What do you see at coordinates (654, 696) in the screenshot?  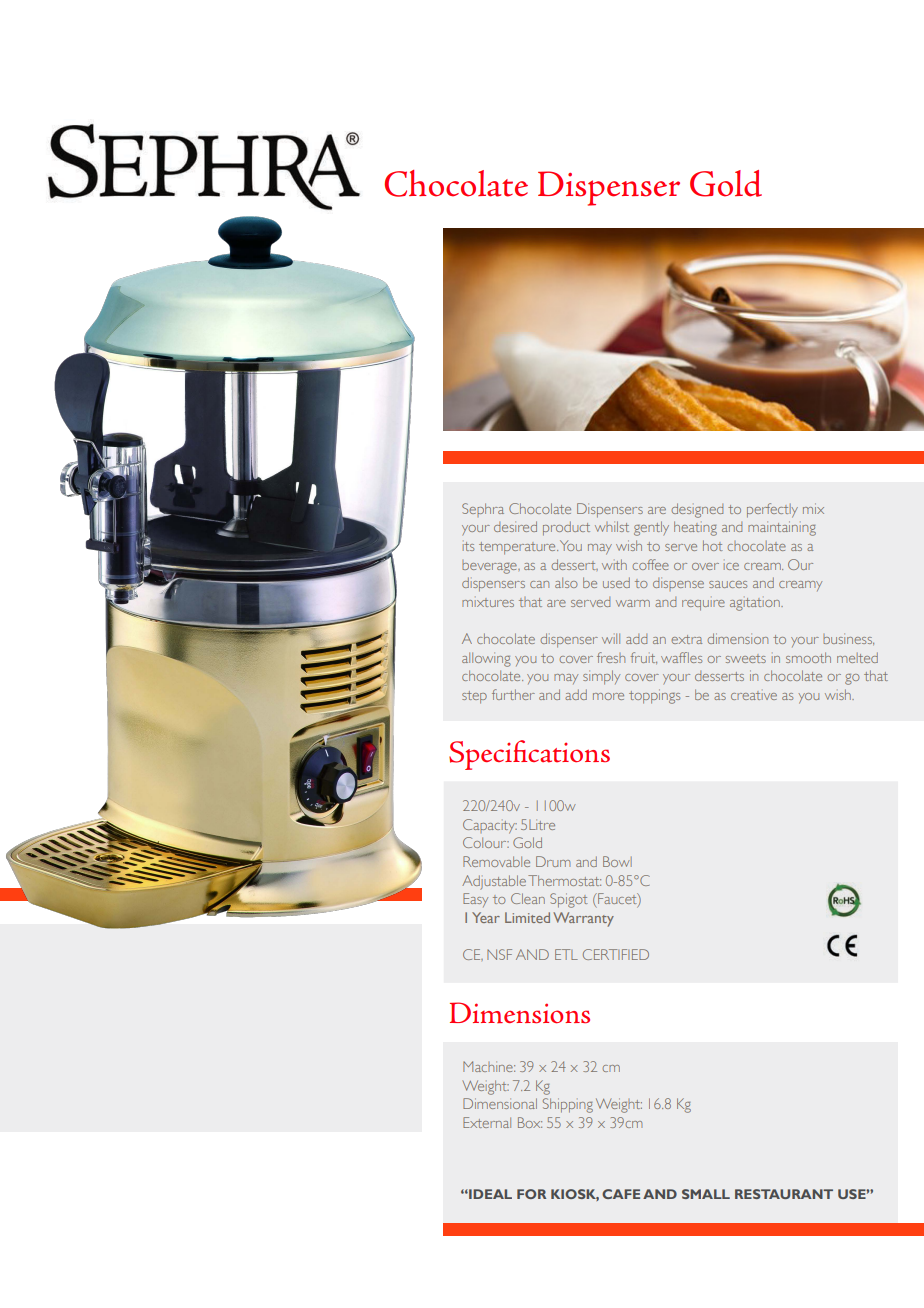 I see `toppings` at bounding box center [654, 696].
